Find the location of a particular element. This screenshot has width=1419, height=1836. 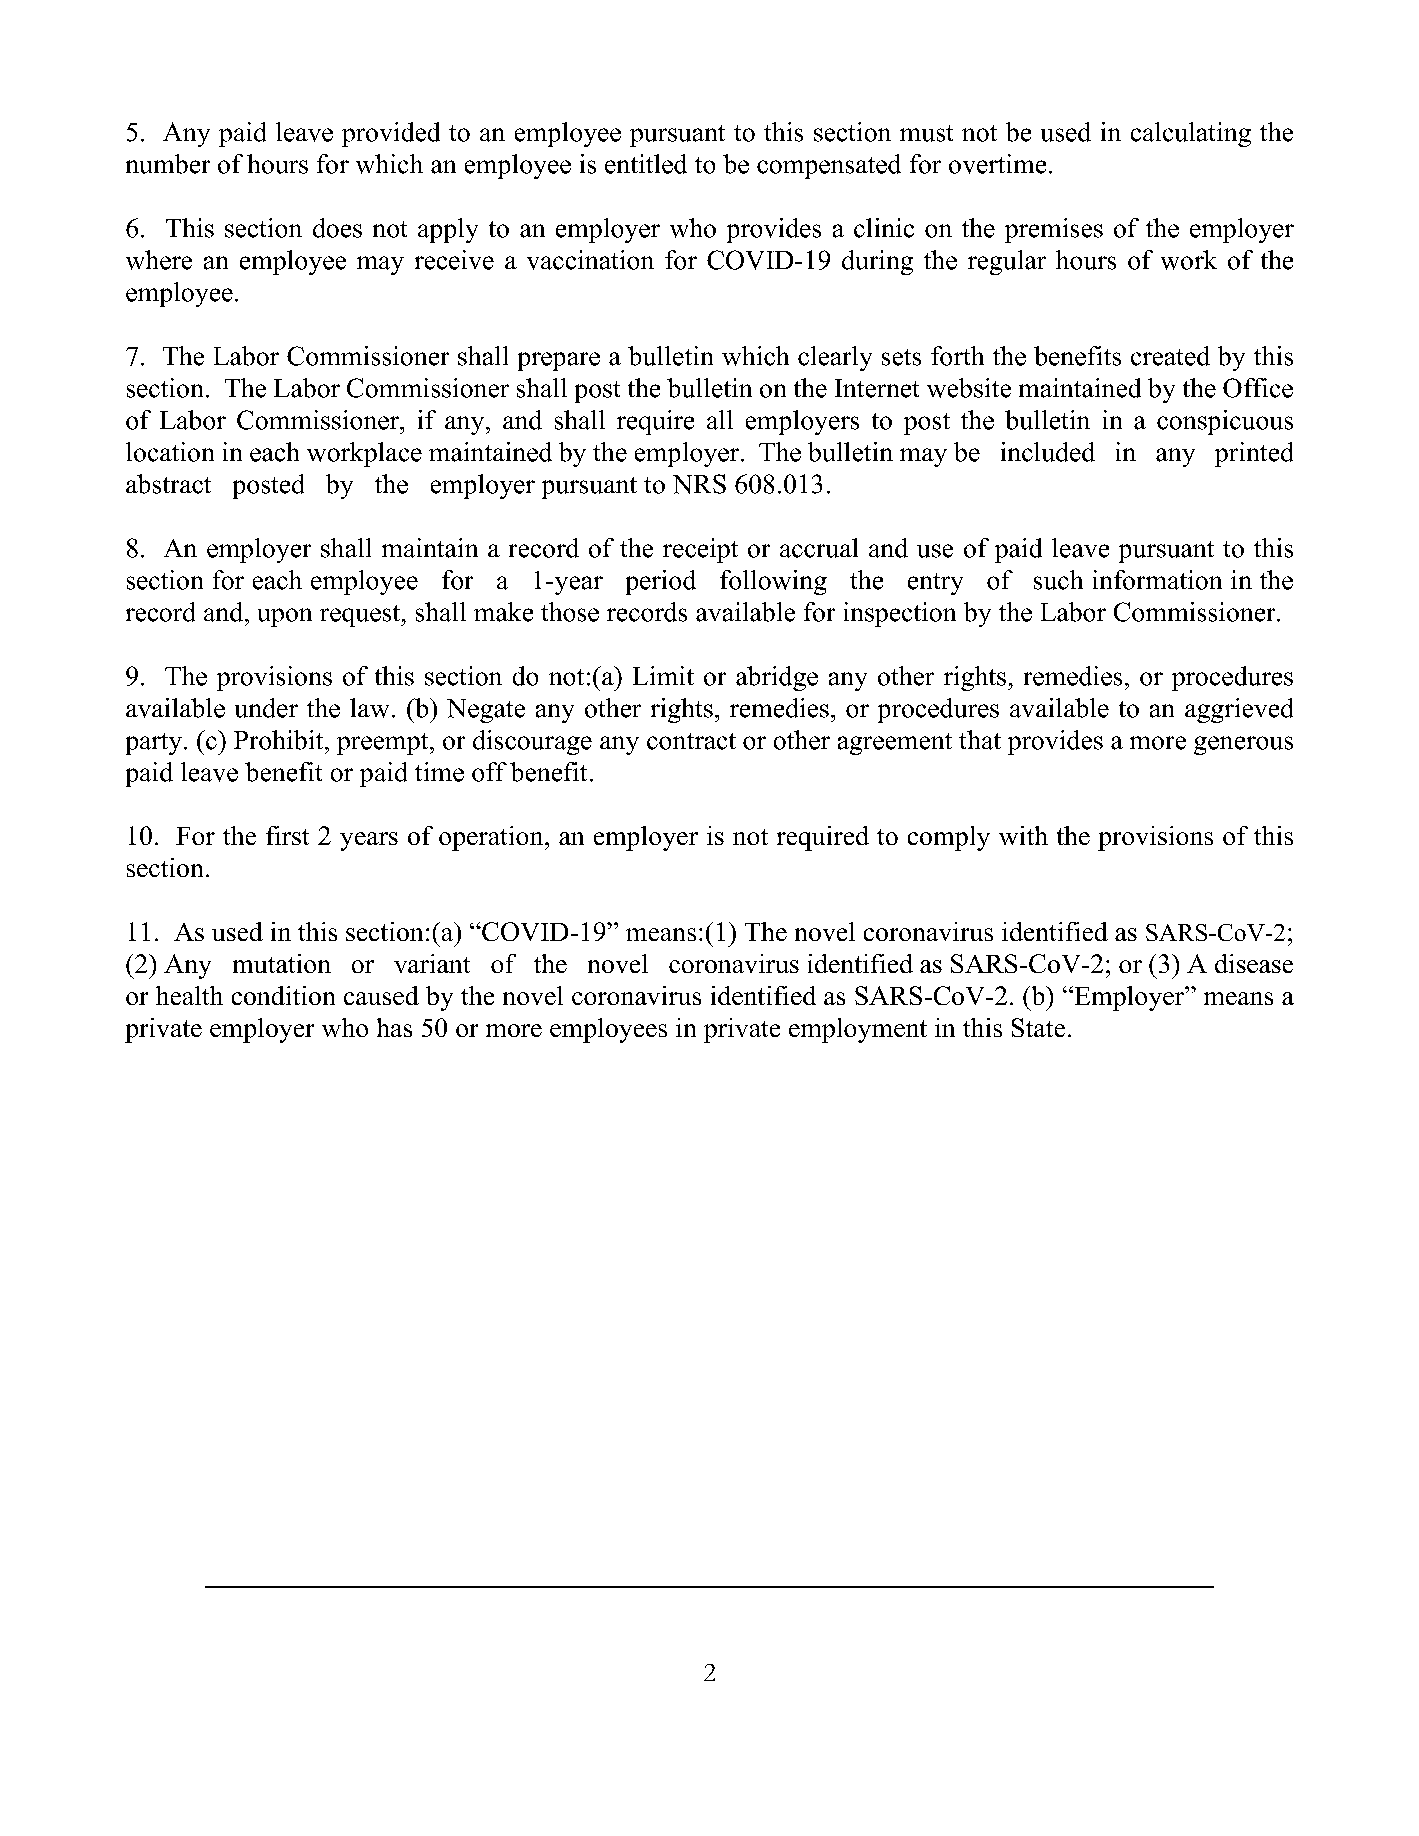

with is located at coordinates (1023, 835).
